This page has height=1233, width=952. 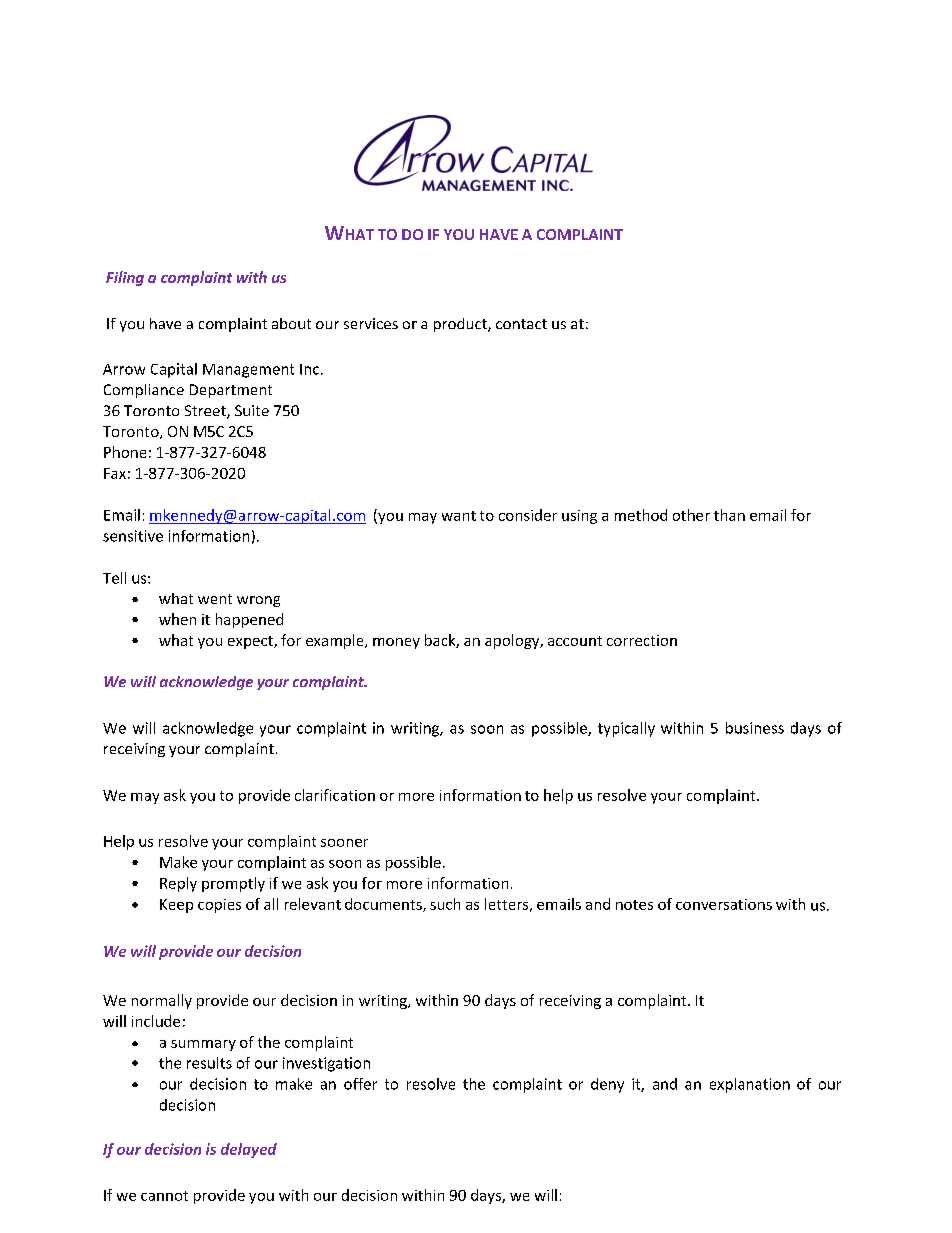 What do you see at coordinates (360, 1084) in the page?
I see `offer` at bounding box center [360, 1084].
